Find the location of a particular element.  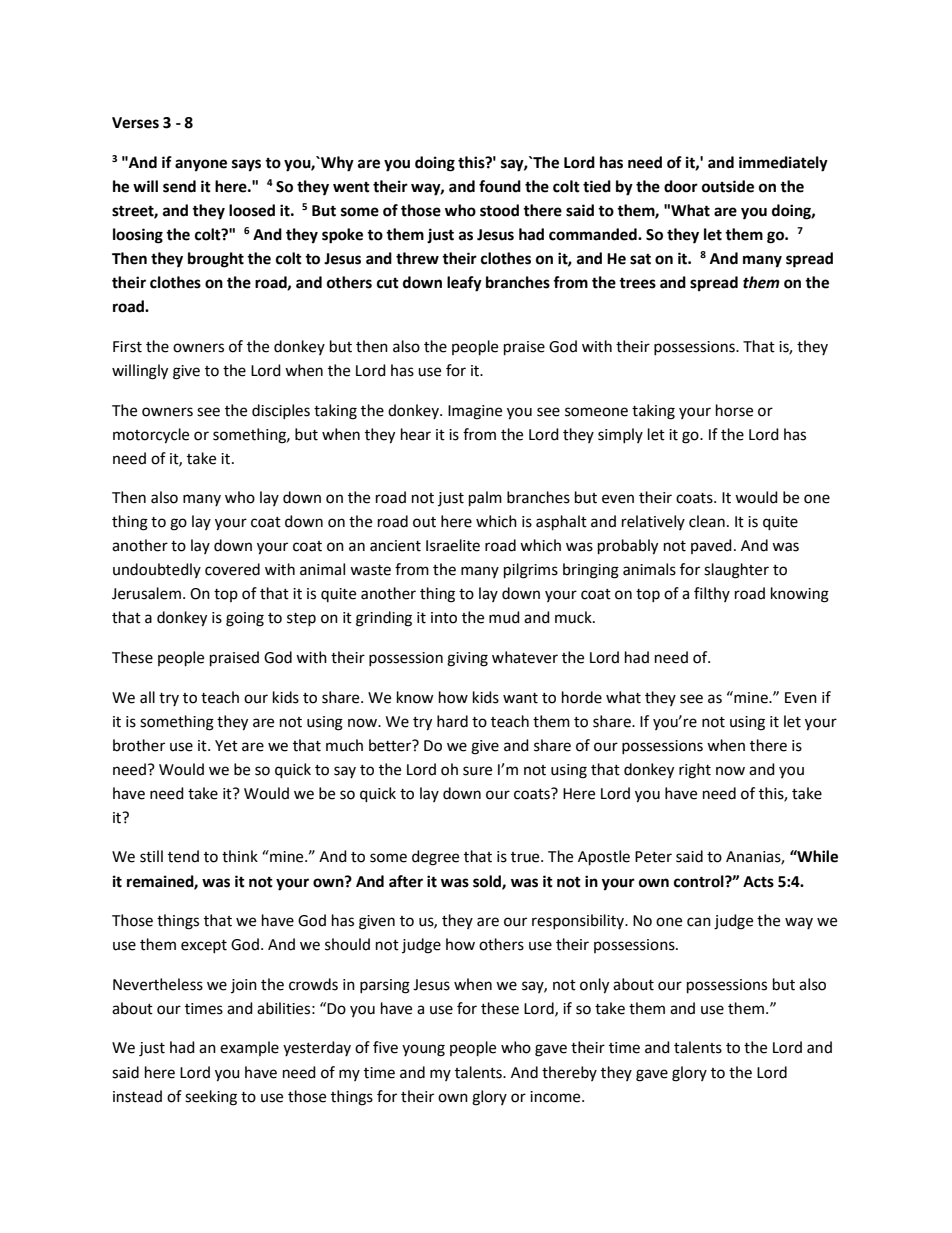

horse is located at coordinates (734, 410).
